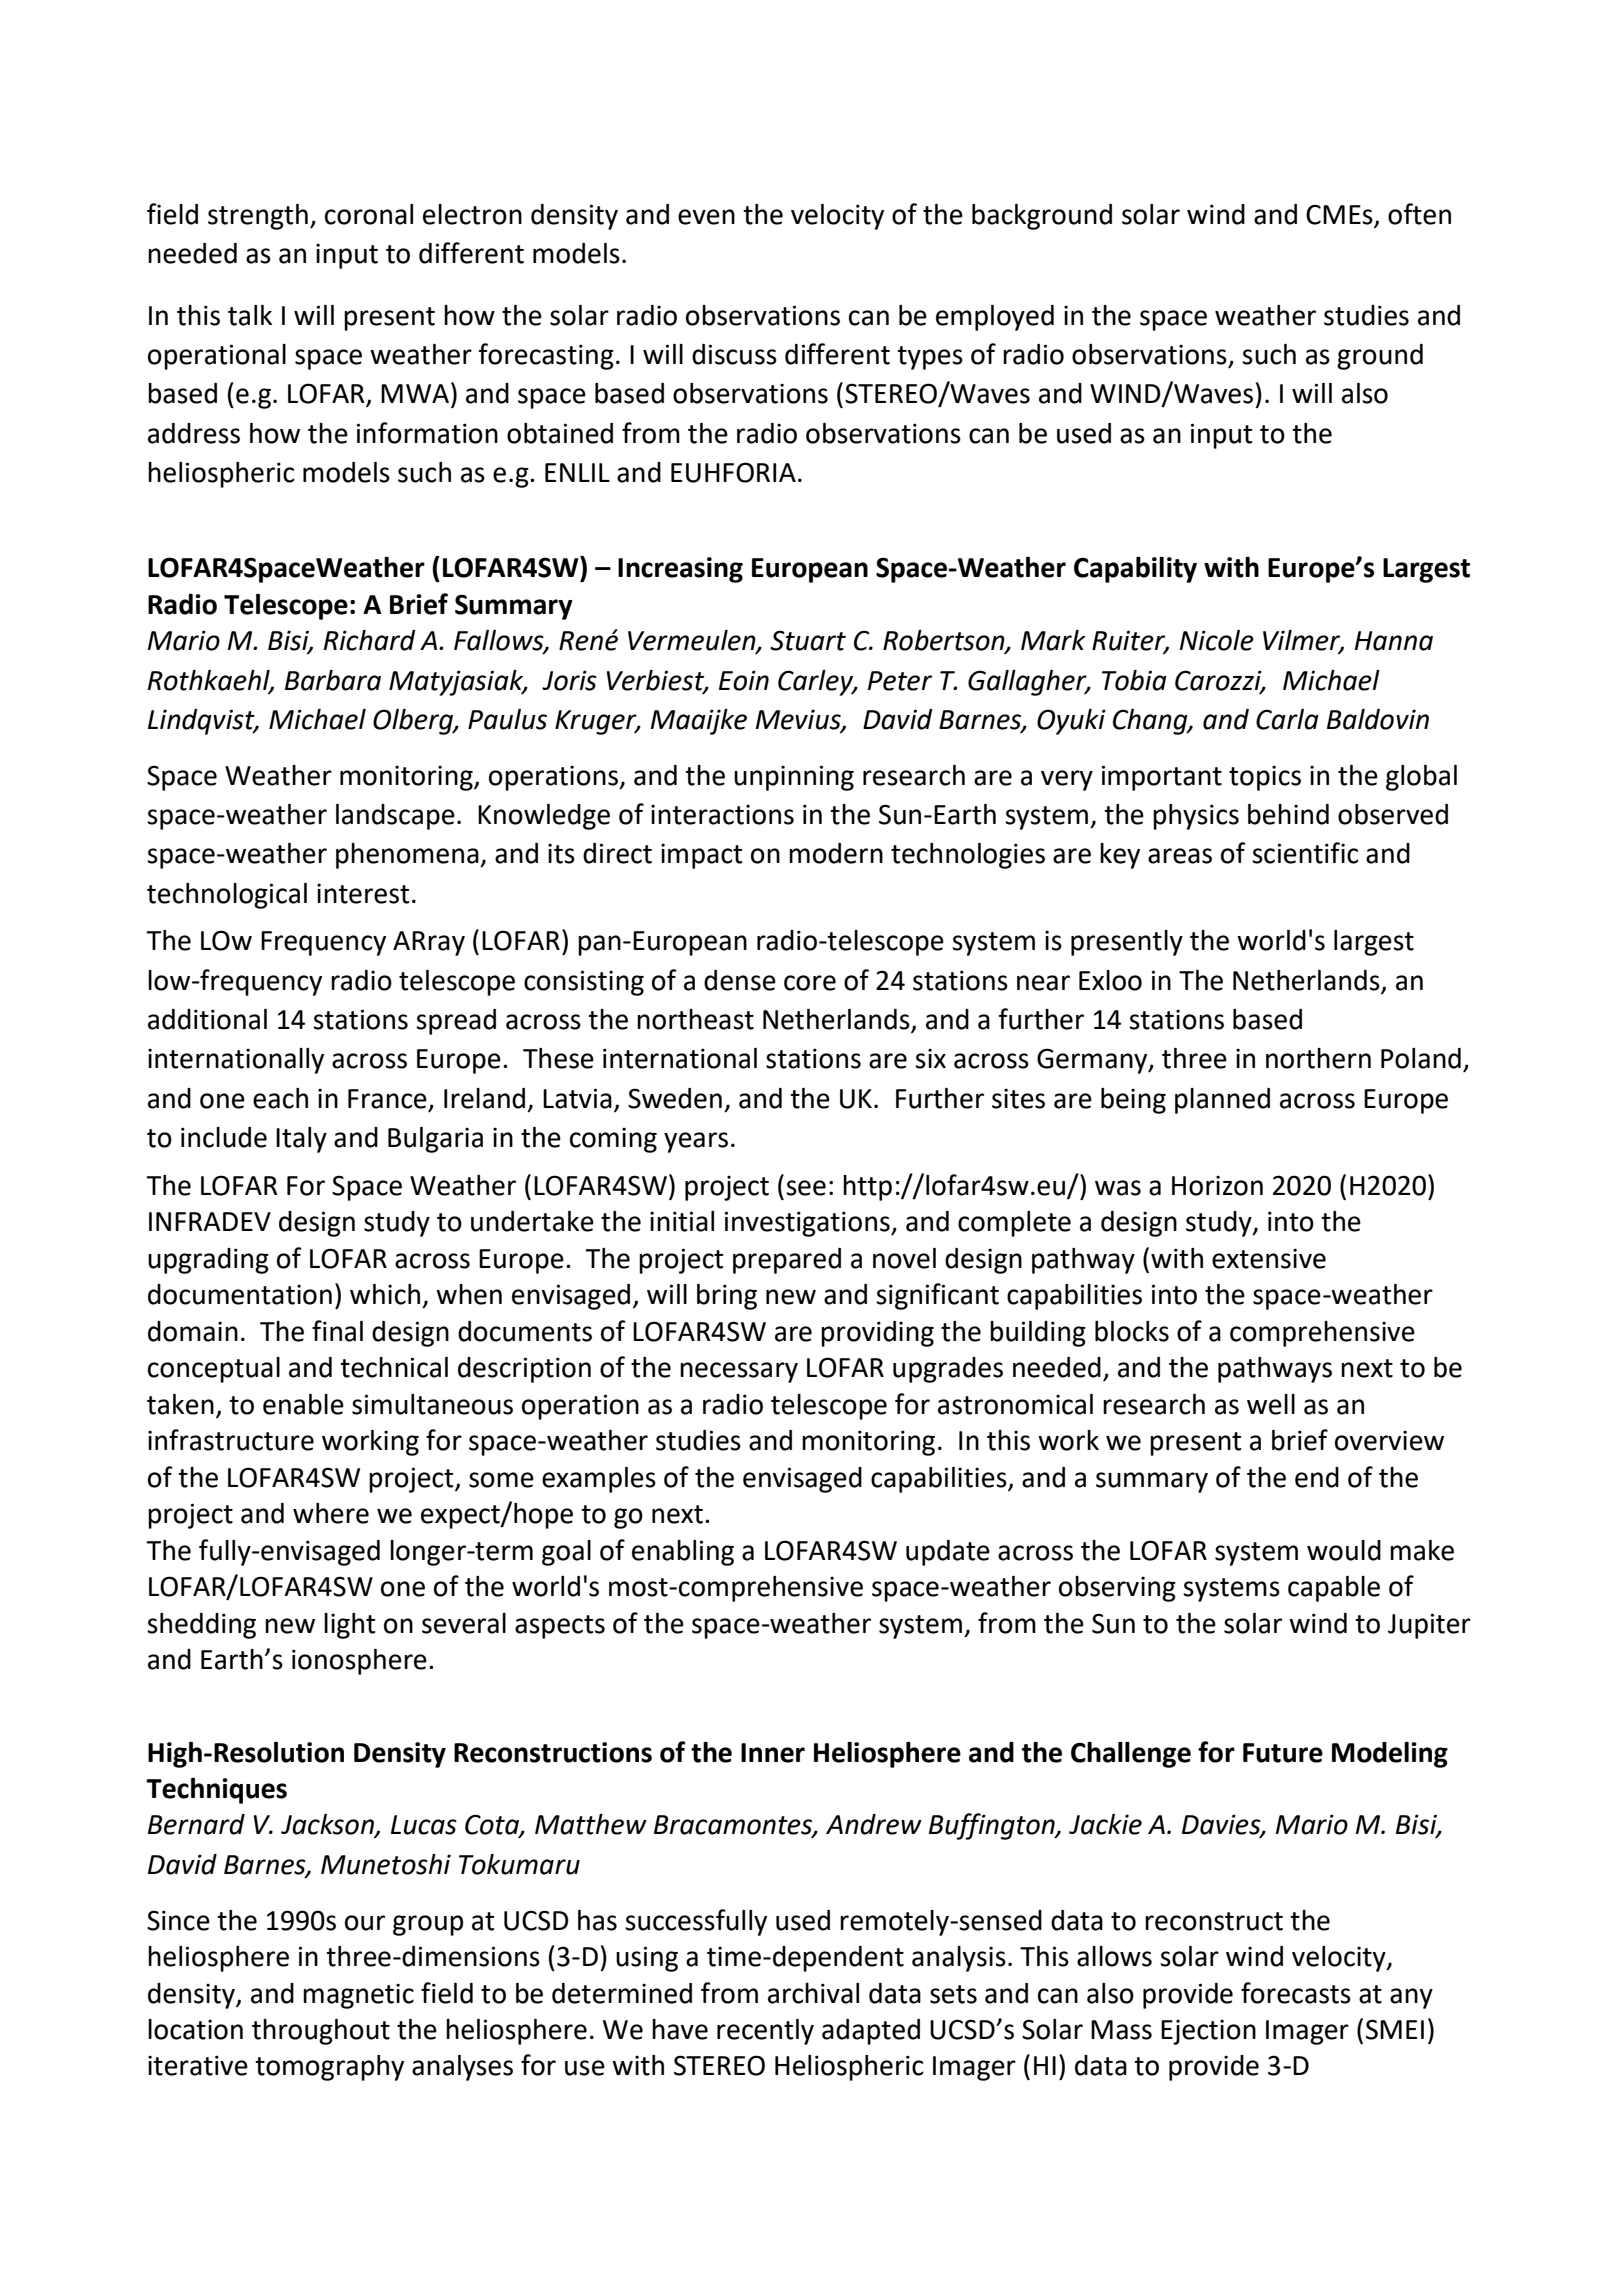  I want to click on even, so click(706, 217).
